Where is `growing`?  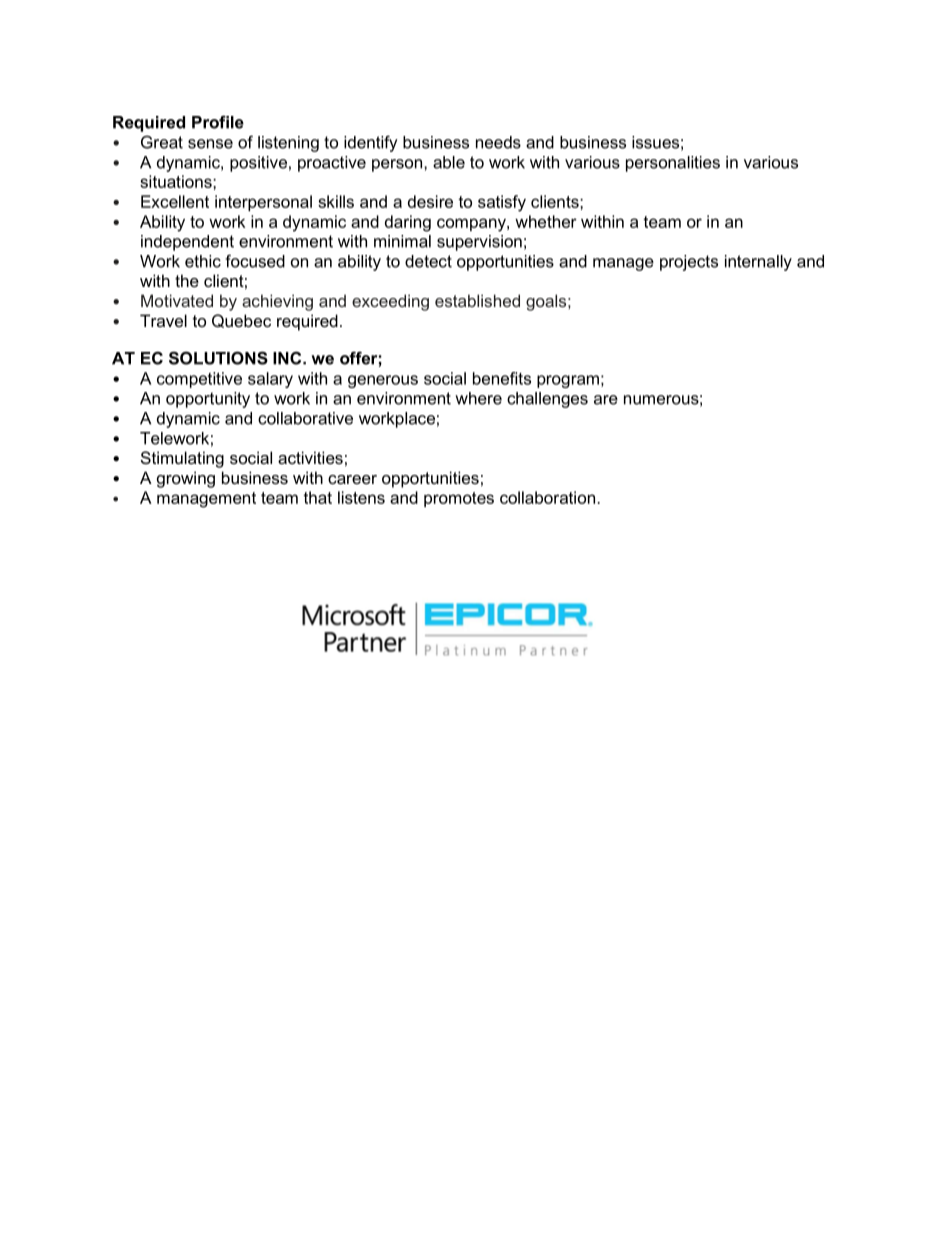
growing is located at coordinates (186, 479).
